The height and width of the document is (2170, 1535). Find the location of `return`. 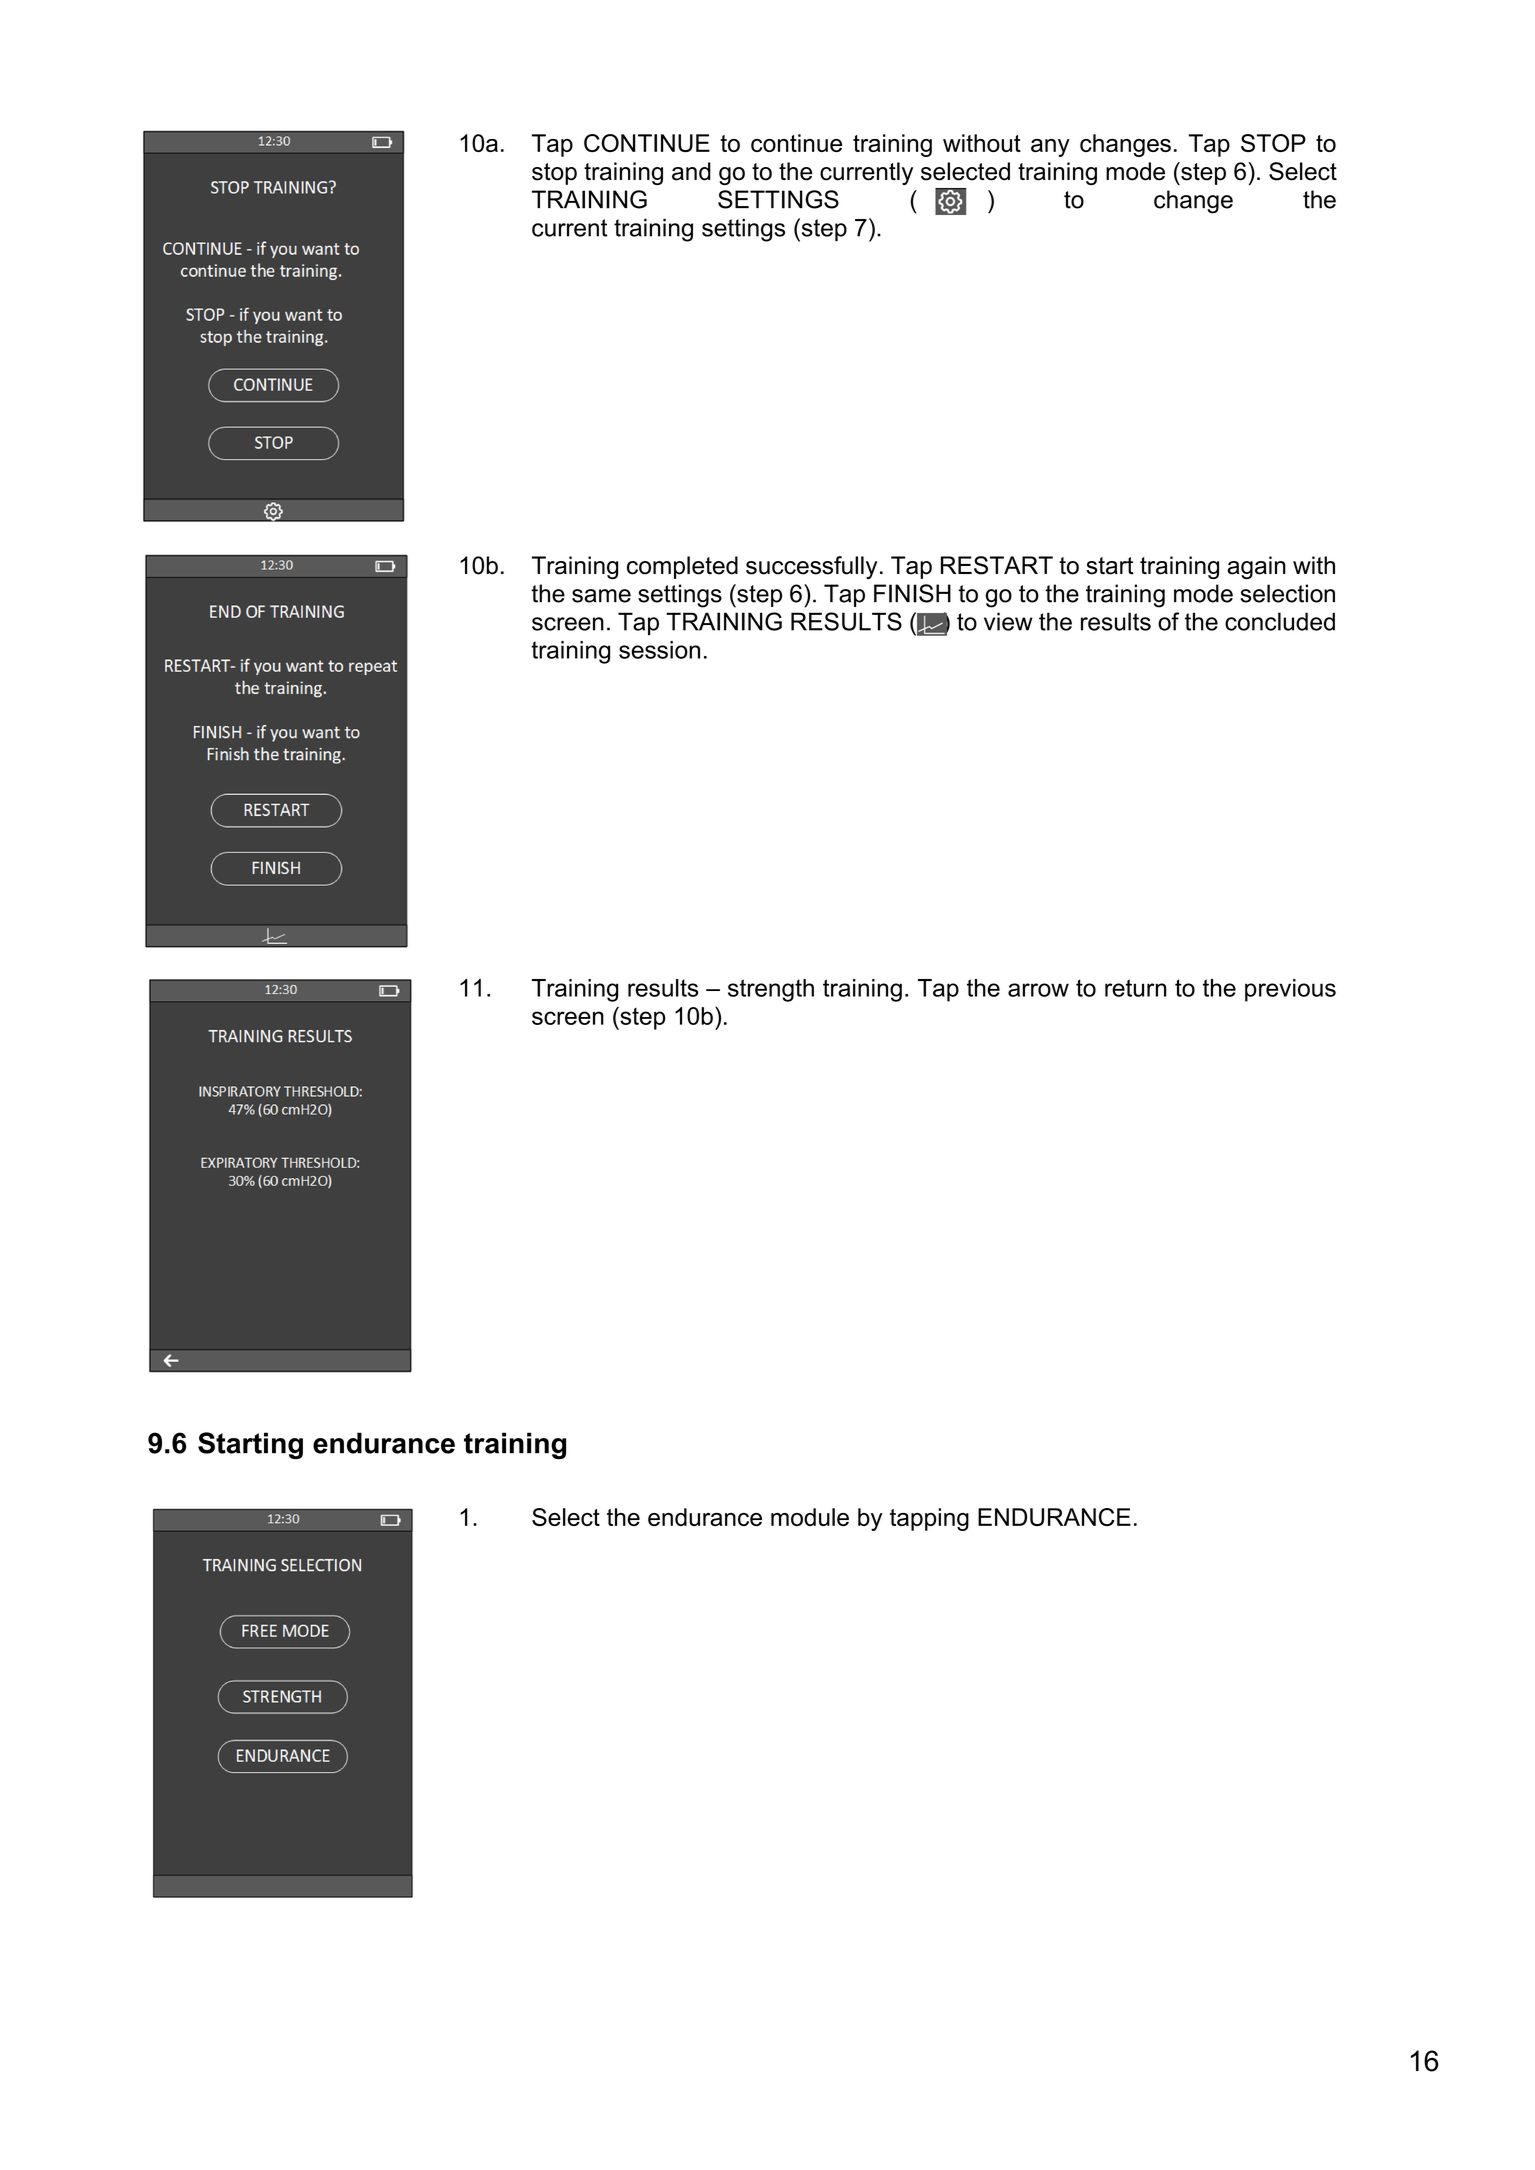

return is located at coordinates (1135, 988).
